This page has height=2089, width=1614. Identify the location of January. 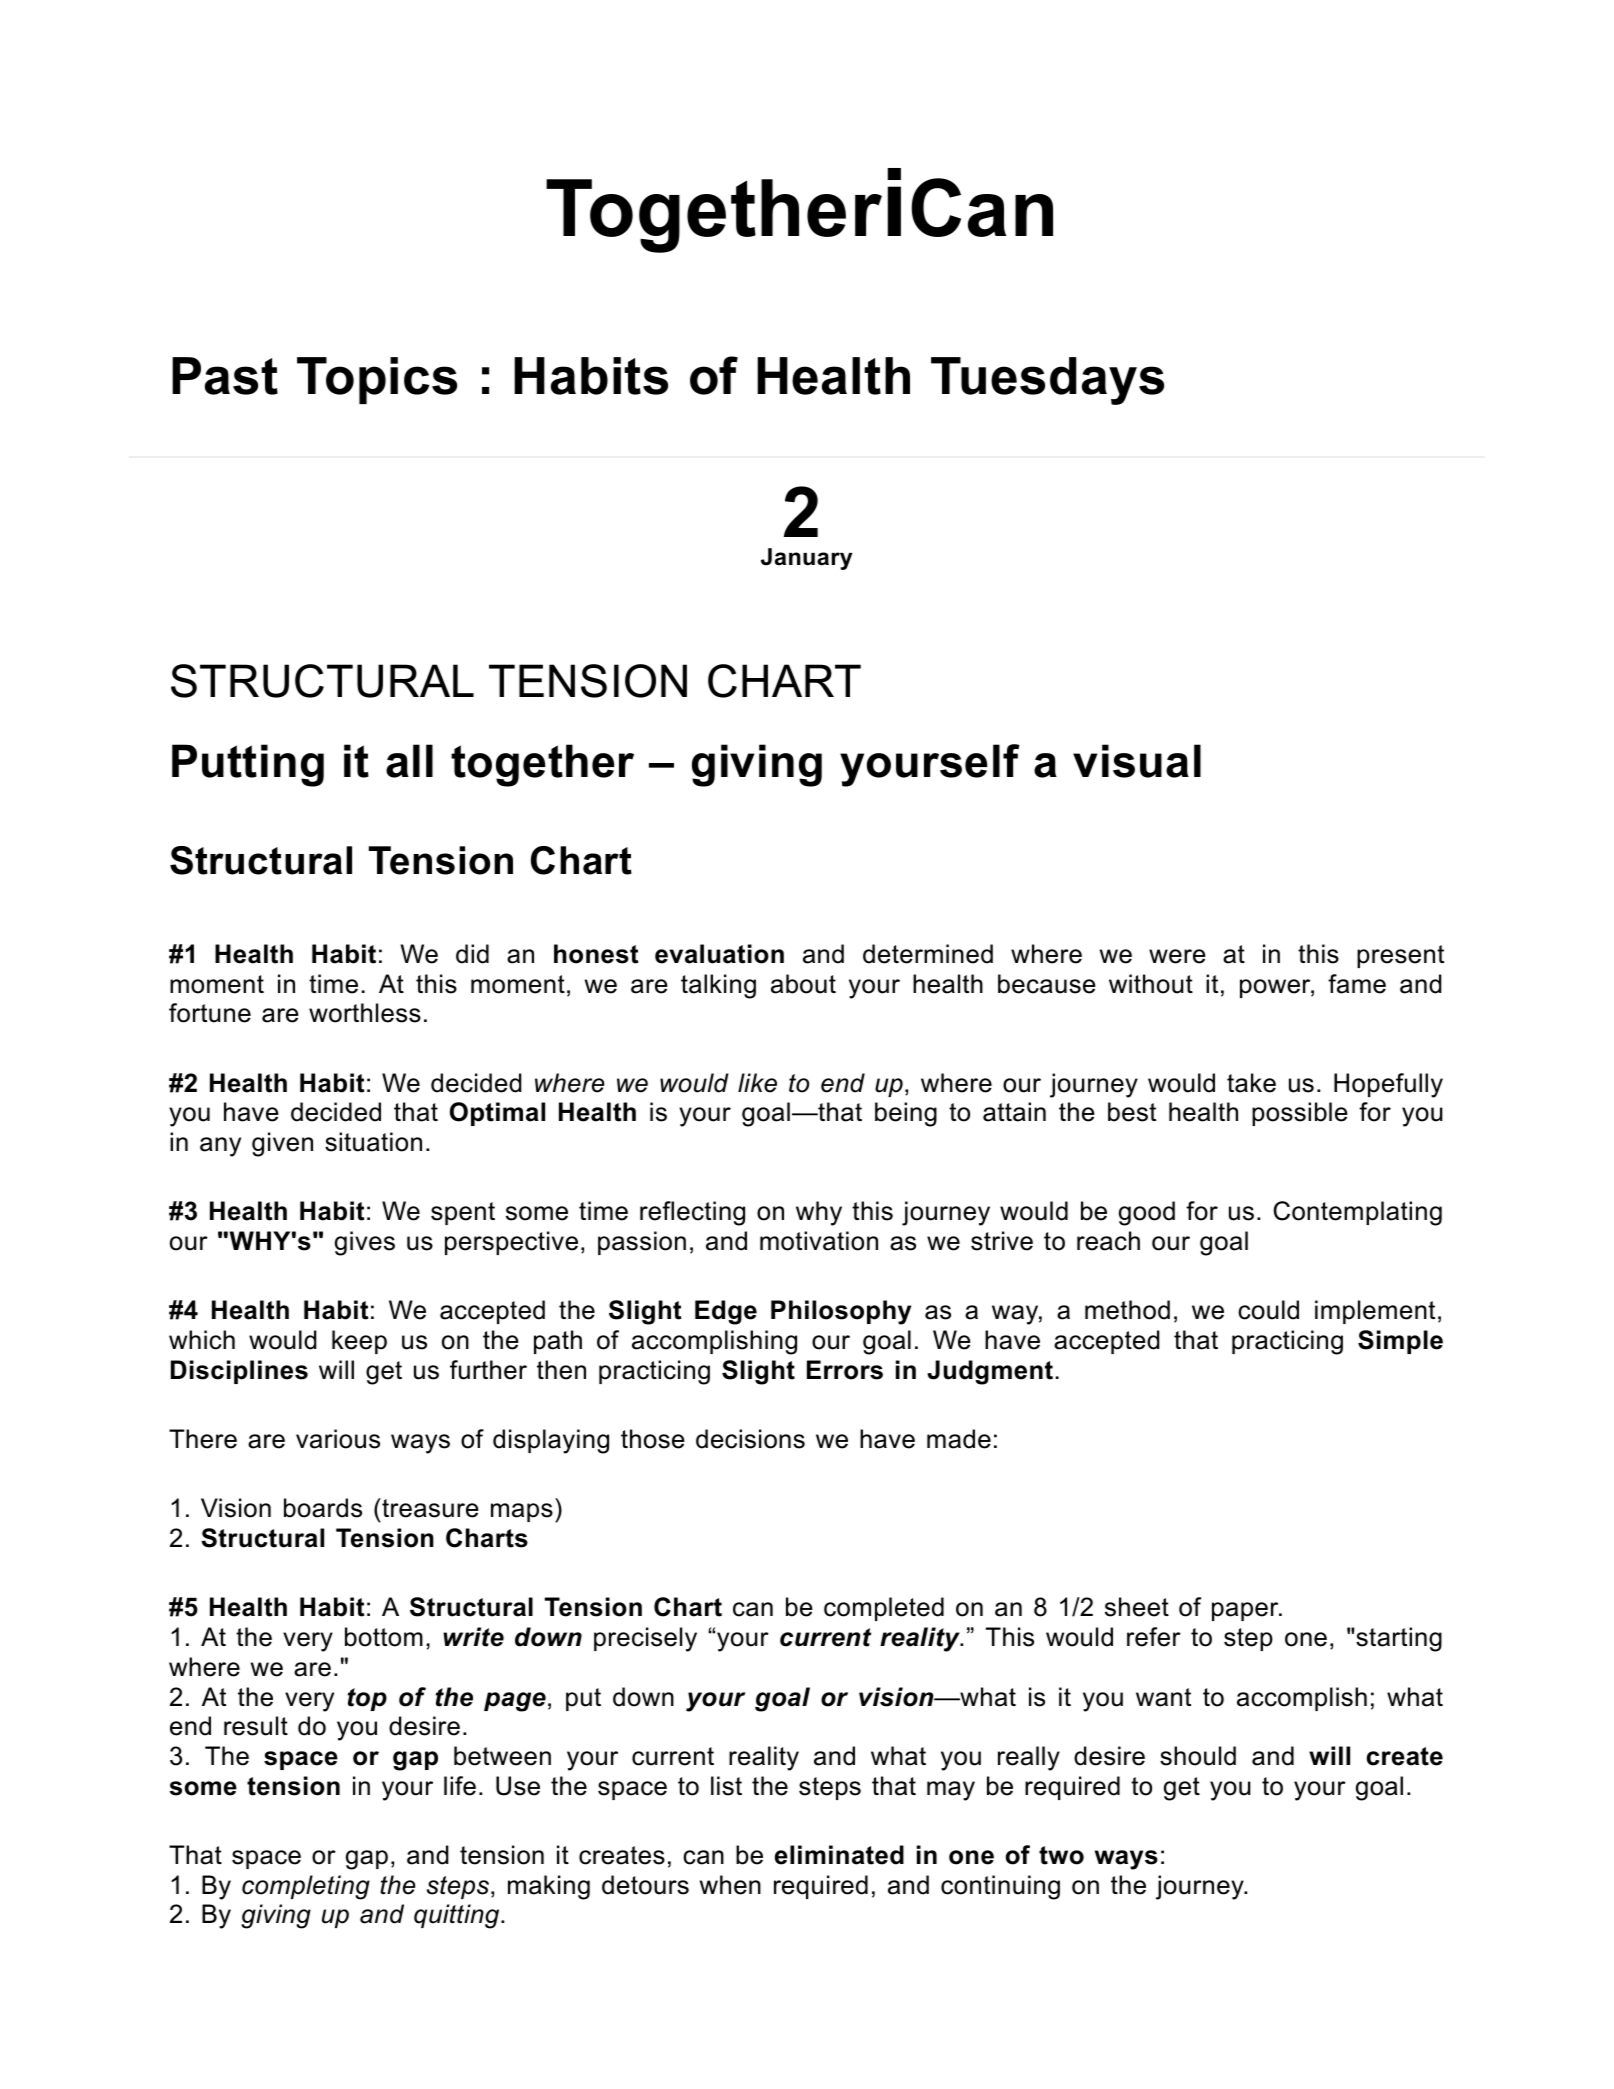
(806, 559).
